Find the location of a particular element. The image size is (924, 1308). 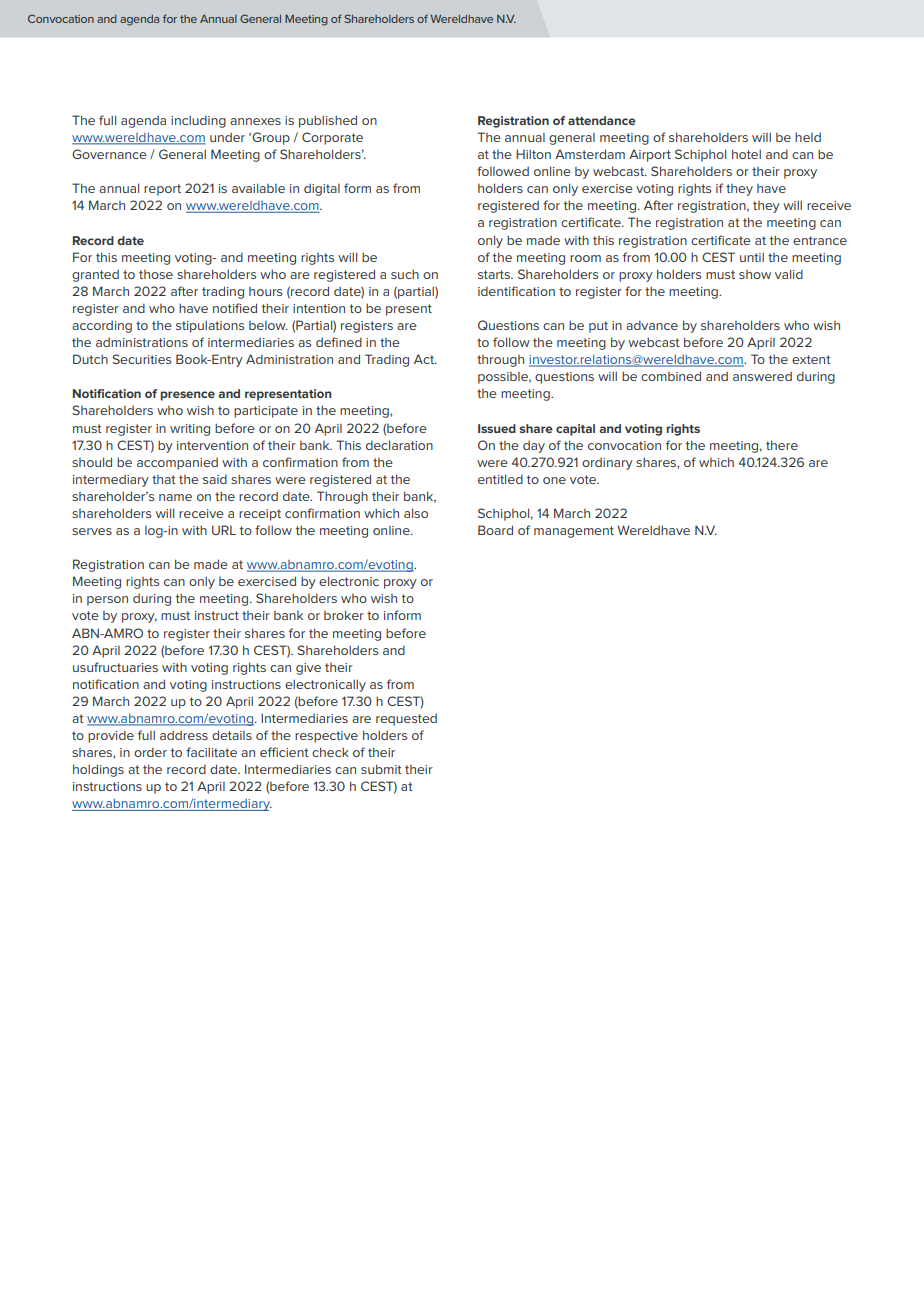

management is located at coordinates (574, 532).
